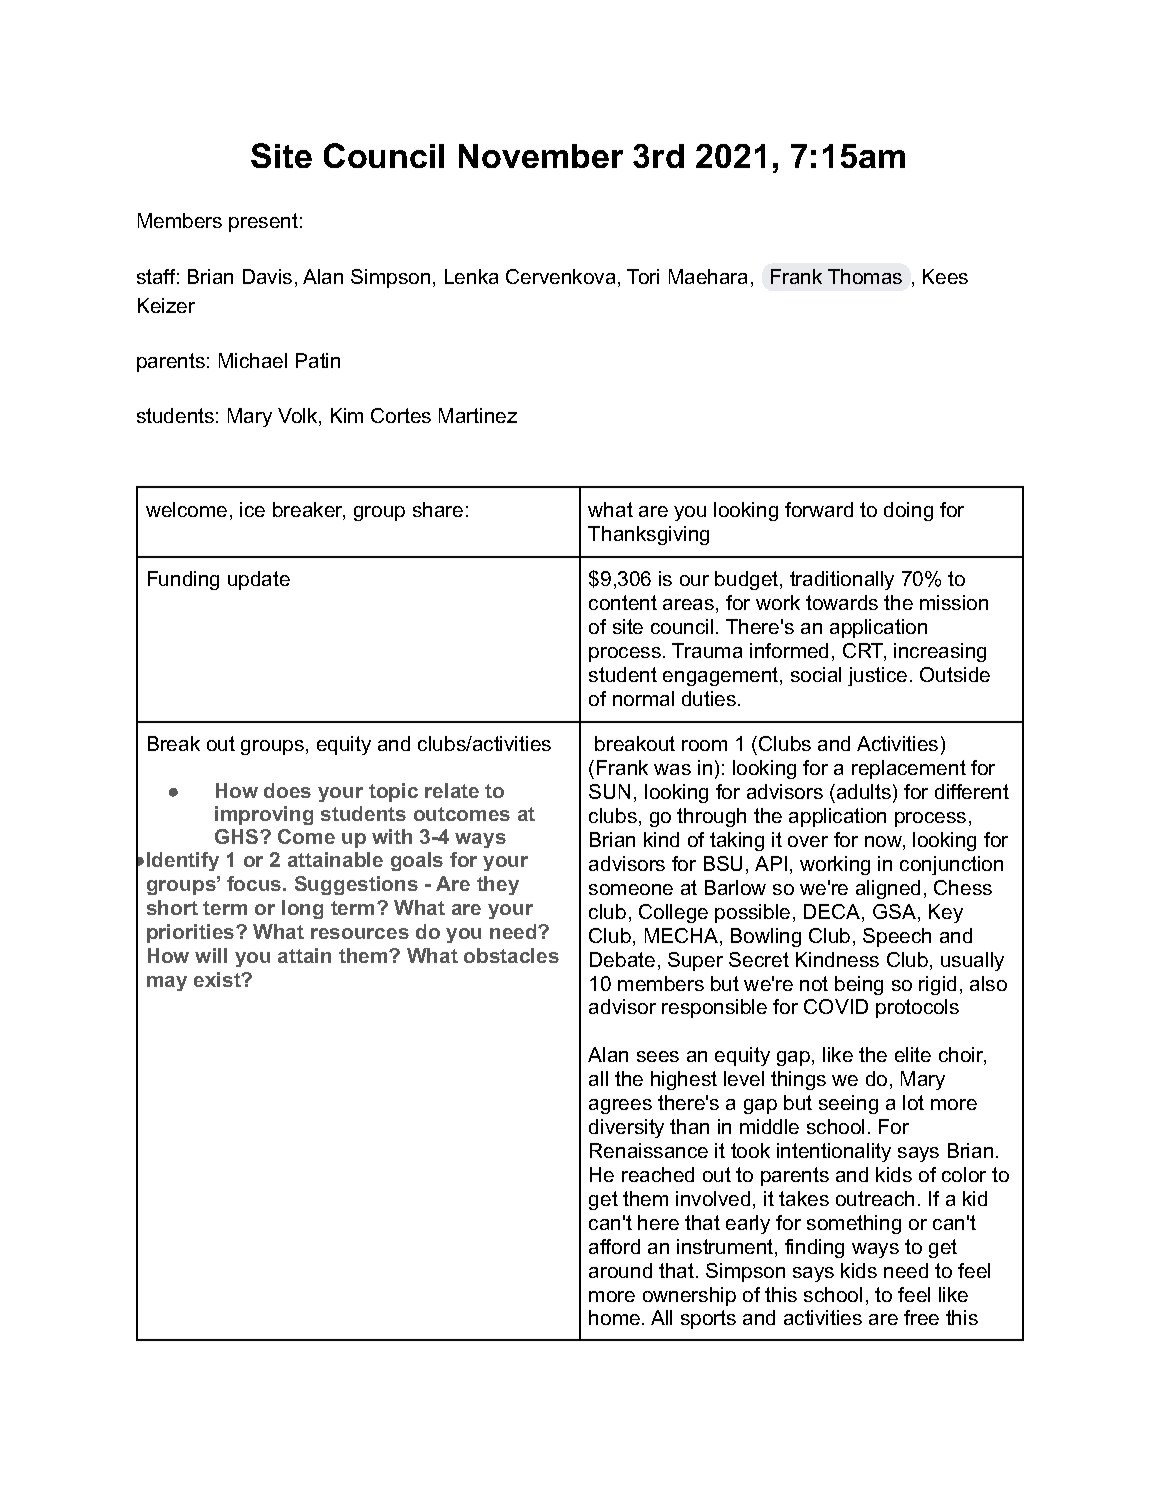 This screenshot has width=1158, height=1498. What do you see at coordinates (478, 415) in the screenshot?
I see `Martinez` at bounding box center [478, 415].
